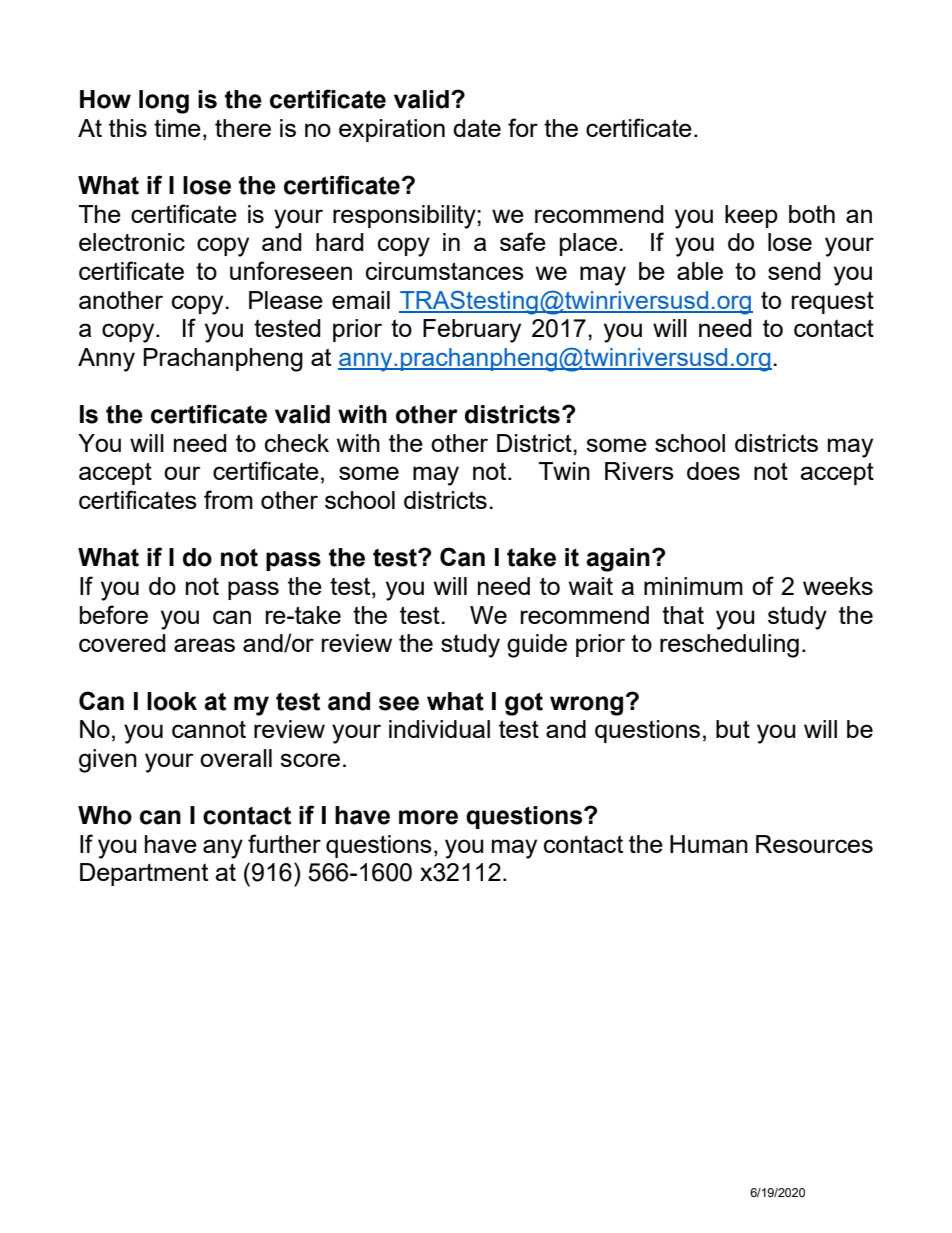 The height and width of the document is (1233, 952). Describe the element at coordinates (751, 216) in the document. I see `keep` at that location.
